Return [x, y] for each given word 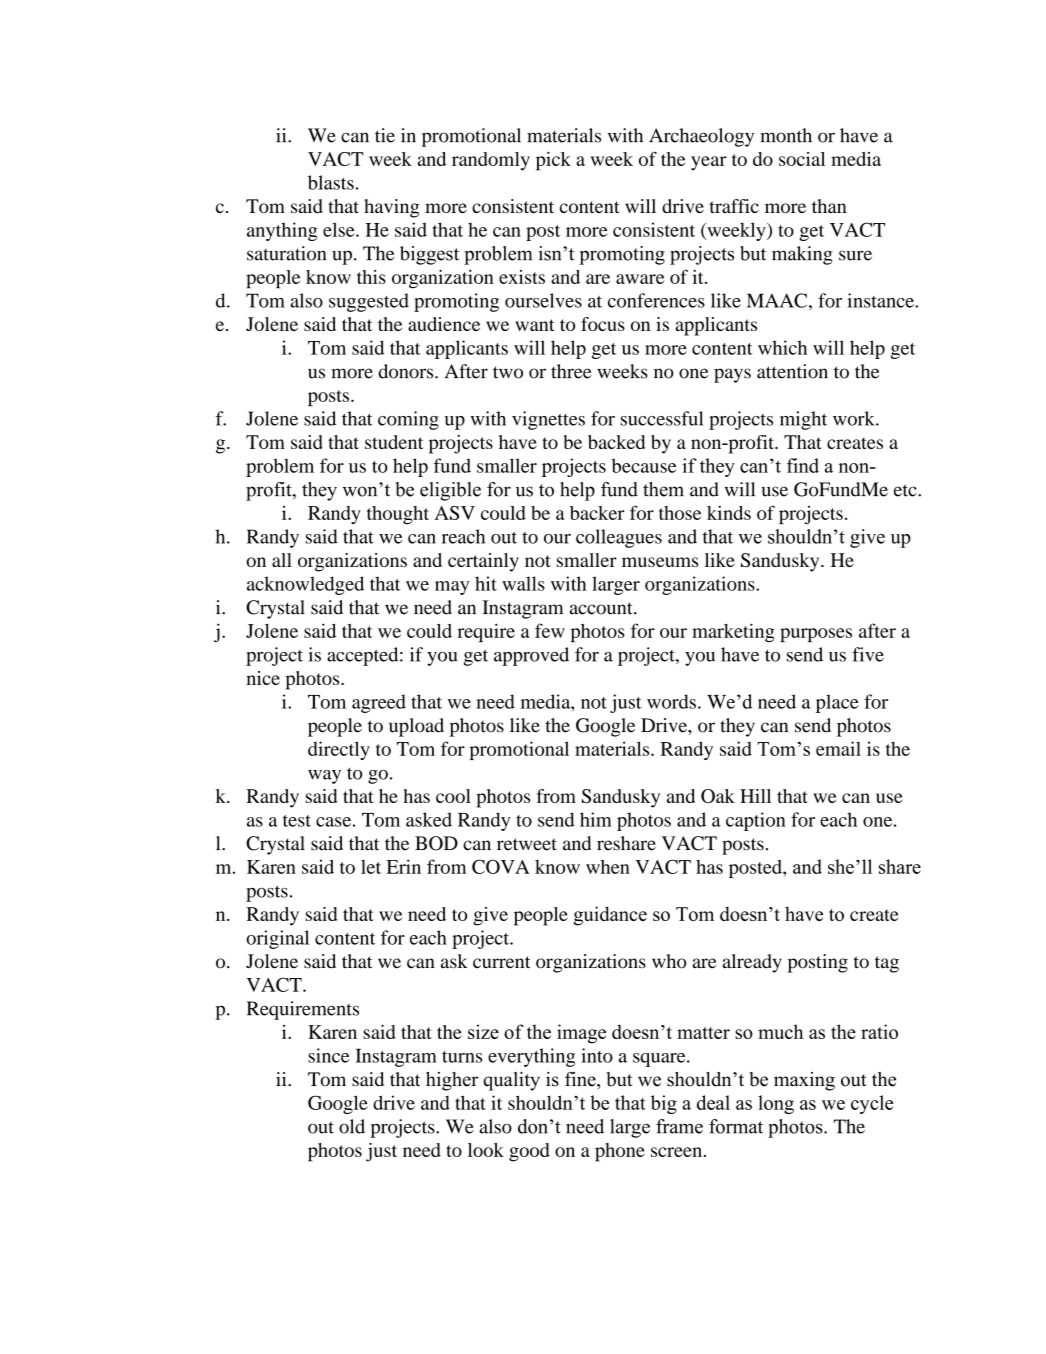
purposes [816, 635]
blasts [331, 182]
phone [620, 1152]
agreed [379, 703]
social [802, 159]
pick [553, 161]
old [352, 1126]
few [550, 630]
